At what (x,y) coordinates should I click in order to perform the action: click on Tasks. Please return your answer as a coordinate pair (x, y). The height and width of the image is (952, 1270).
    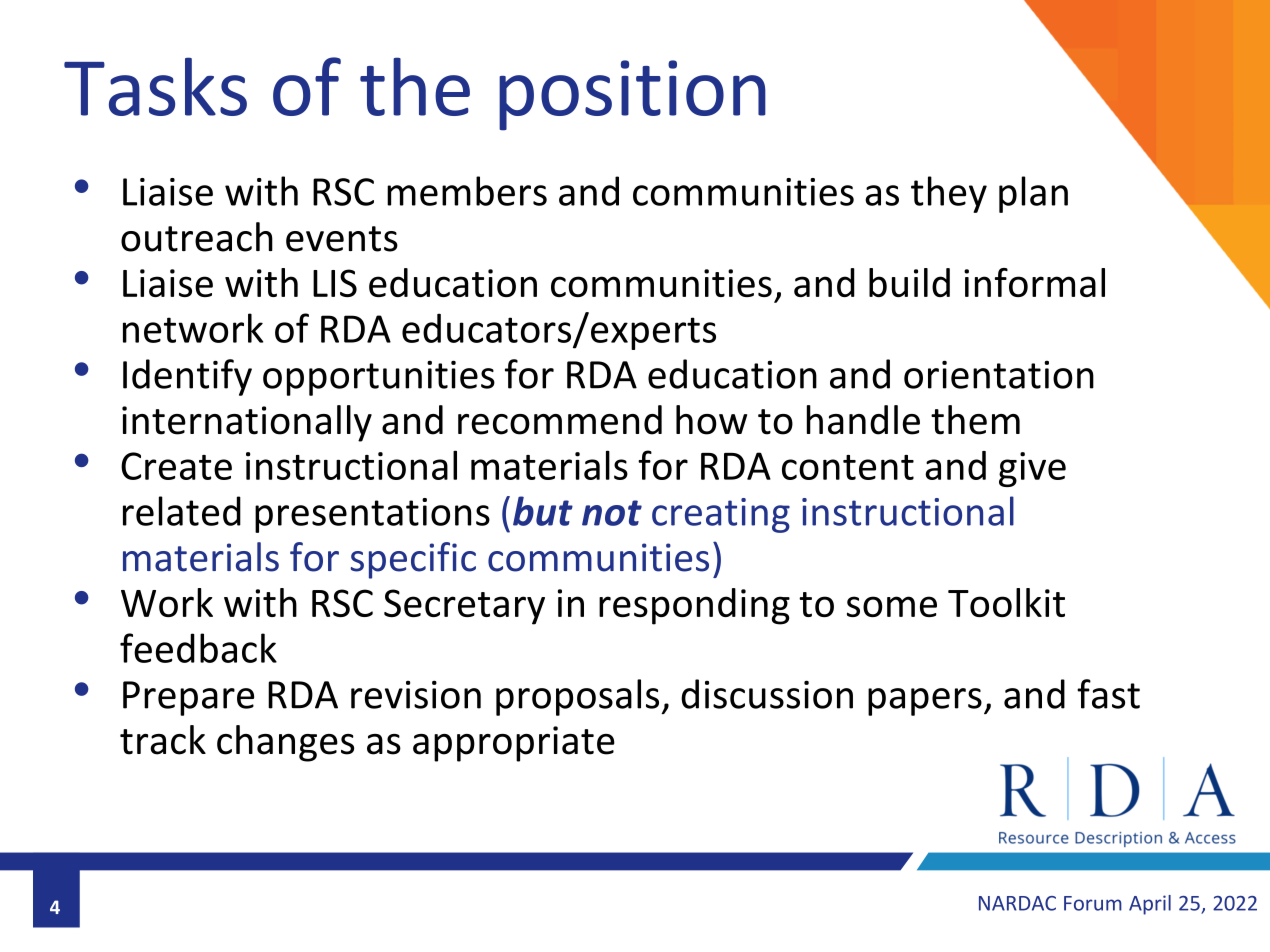
    Looking at the image, I should click on (155, 86).
